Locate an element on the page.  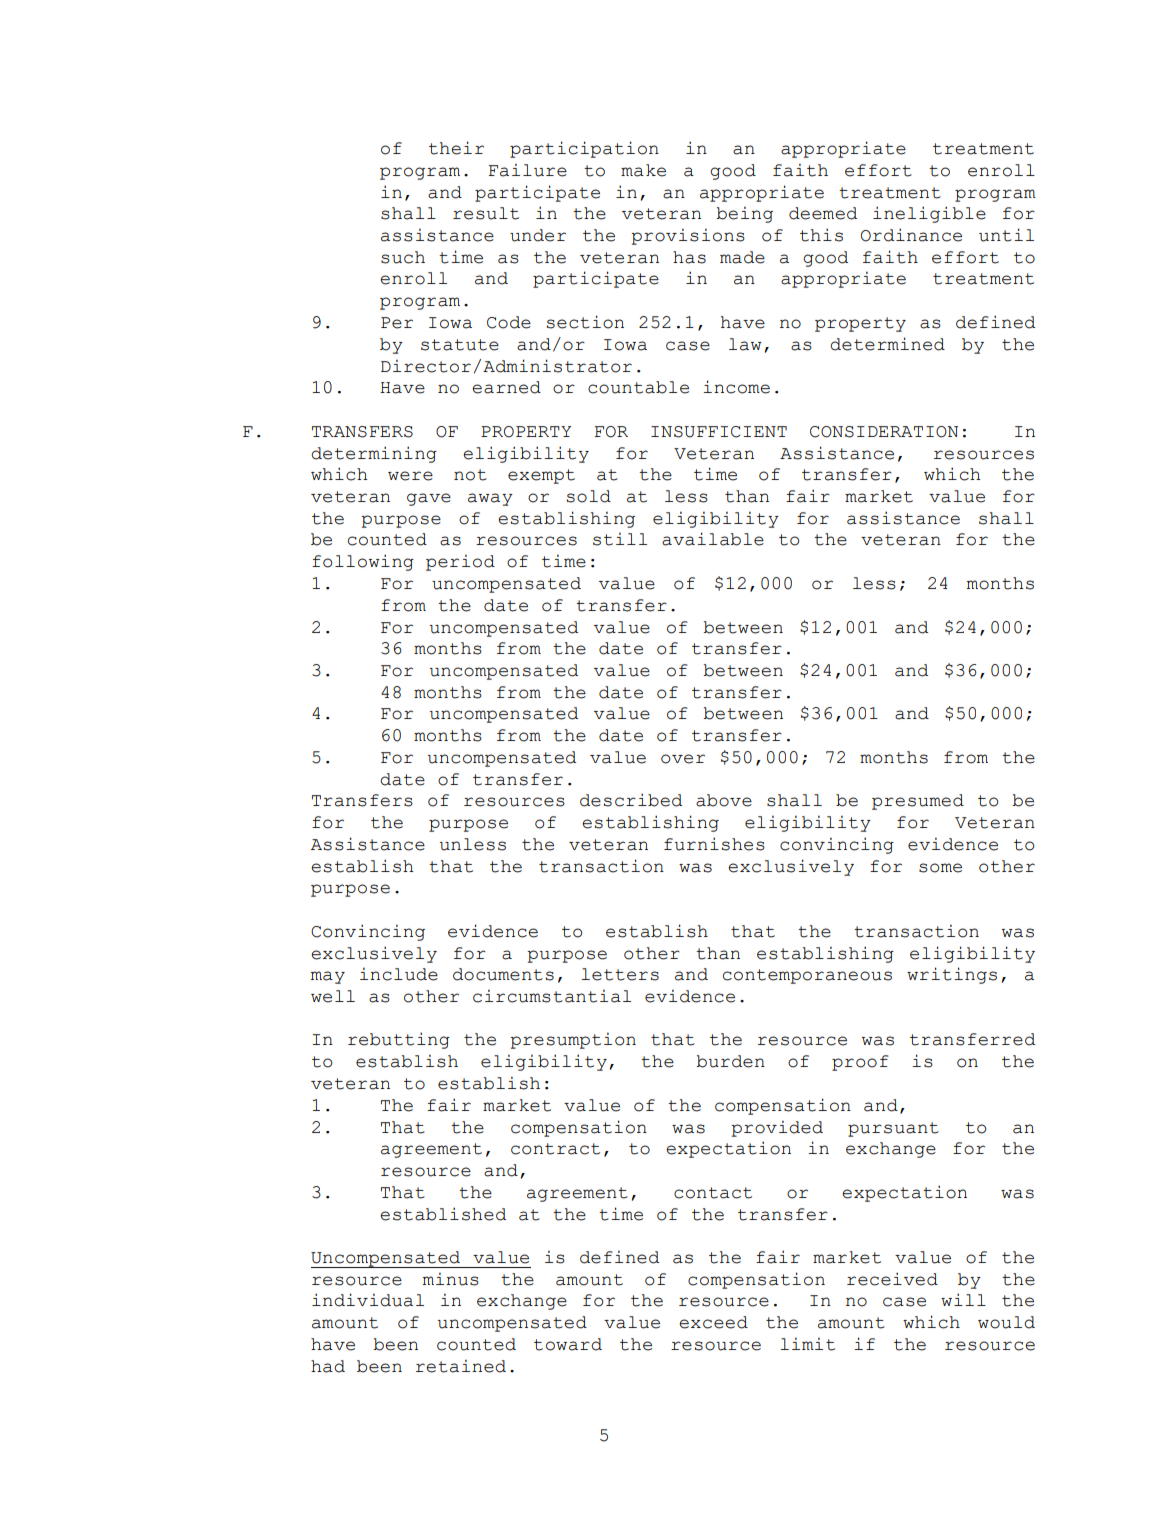
ineligible is located at coordinates (929, 214).
